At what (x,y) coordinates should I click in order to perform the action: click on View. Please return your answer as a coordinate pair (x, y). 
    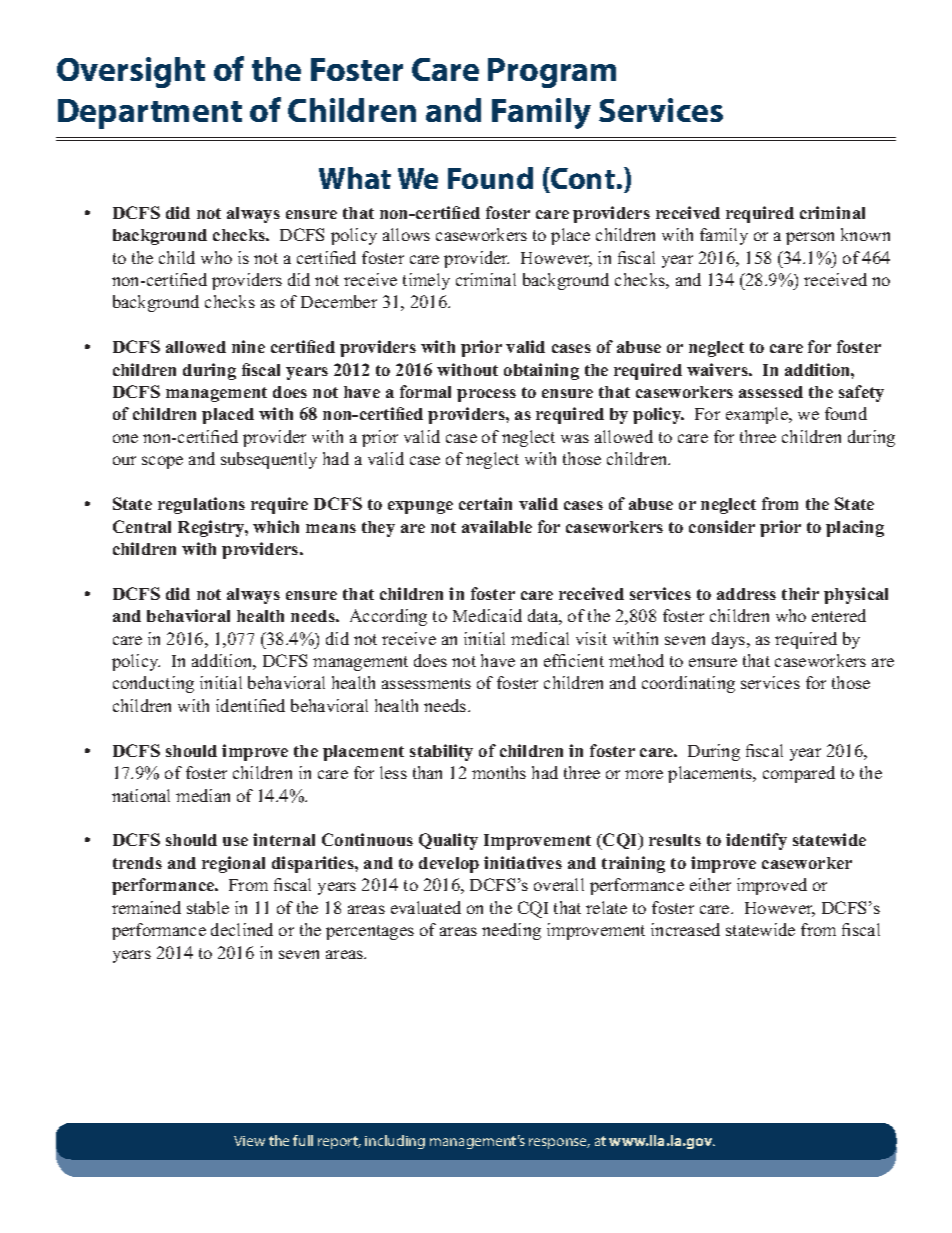
    Looking at the image, I should click on (249, 1141).
